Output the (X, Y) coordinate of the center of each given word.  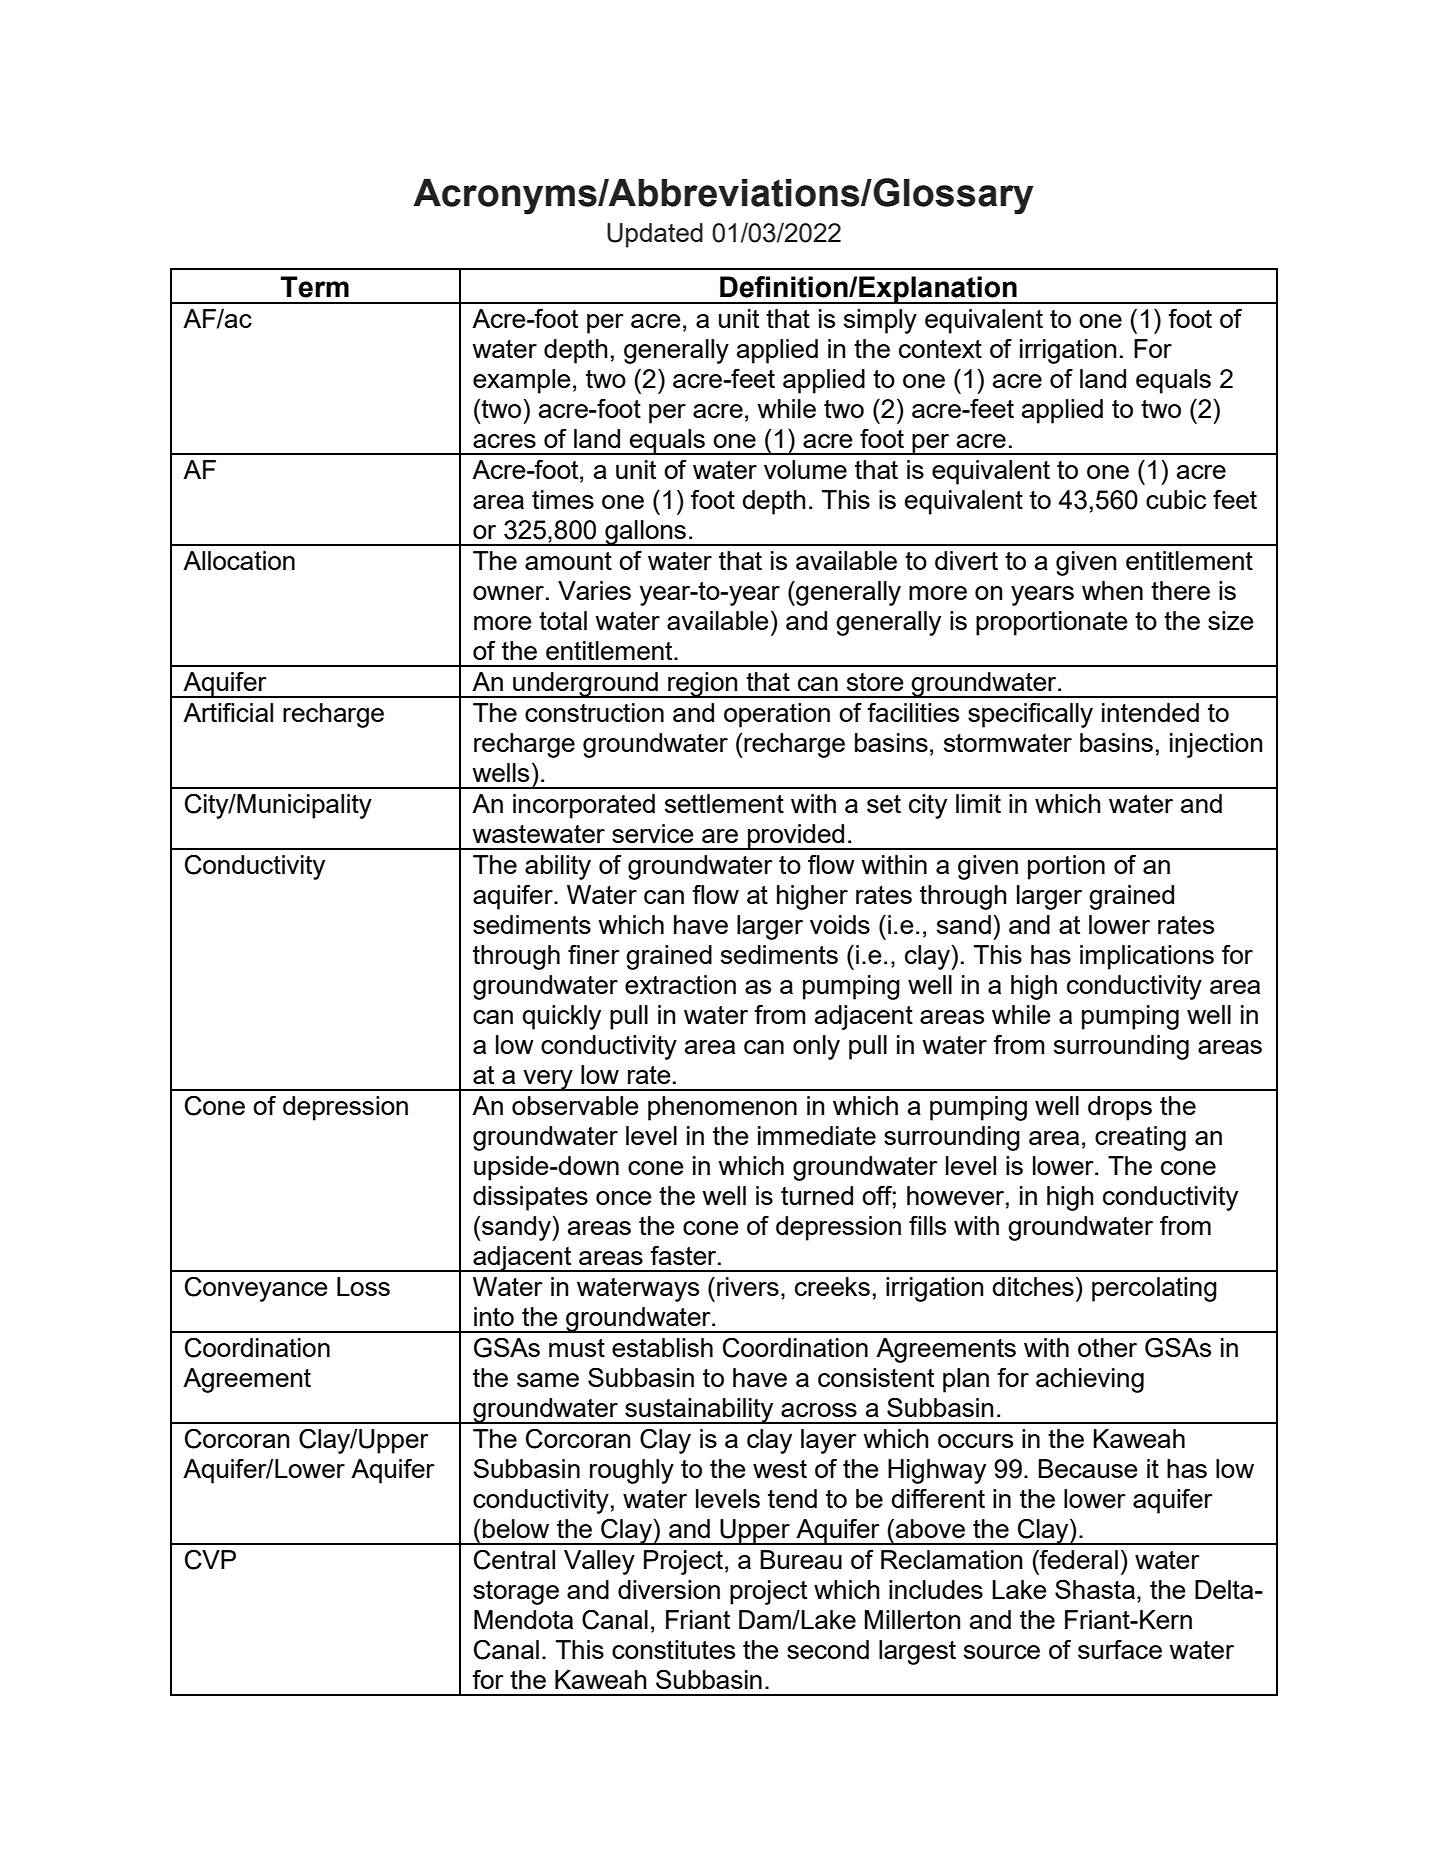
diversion (669, 1589)
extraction (680, 984)
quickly (562, 1017)
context (940, 349)
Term (315, 287)
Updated (655, 235)
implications (1147, 957)
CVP (210, 1560)
